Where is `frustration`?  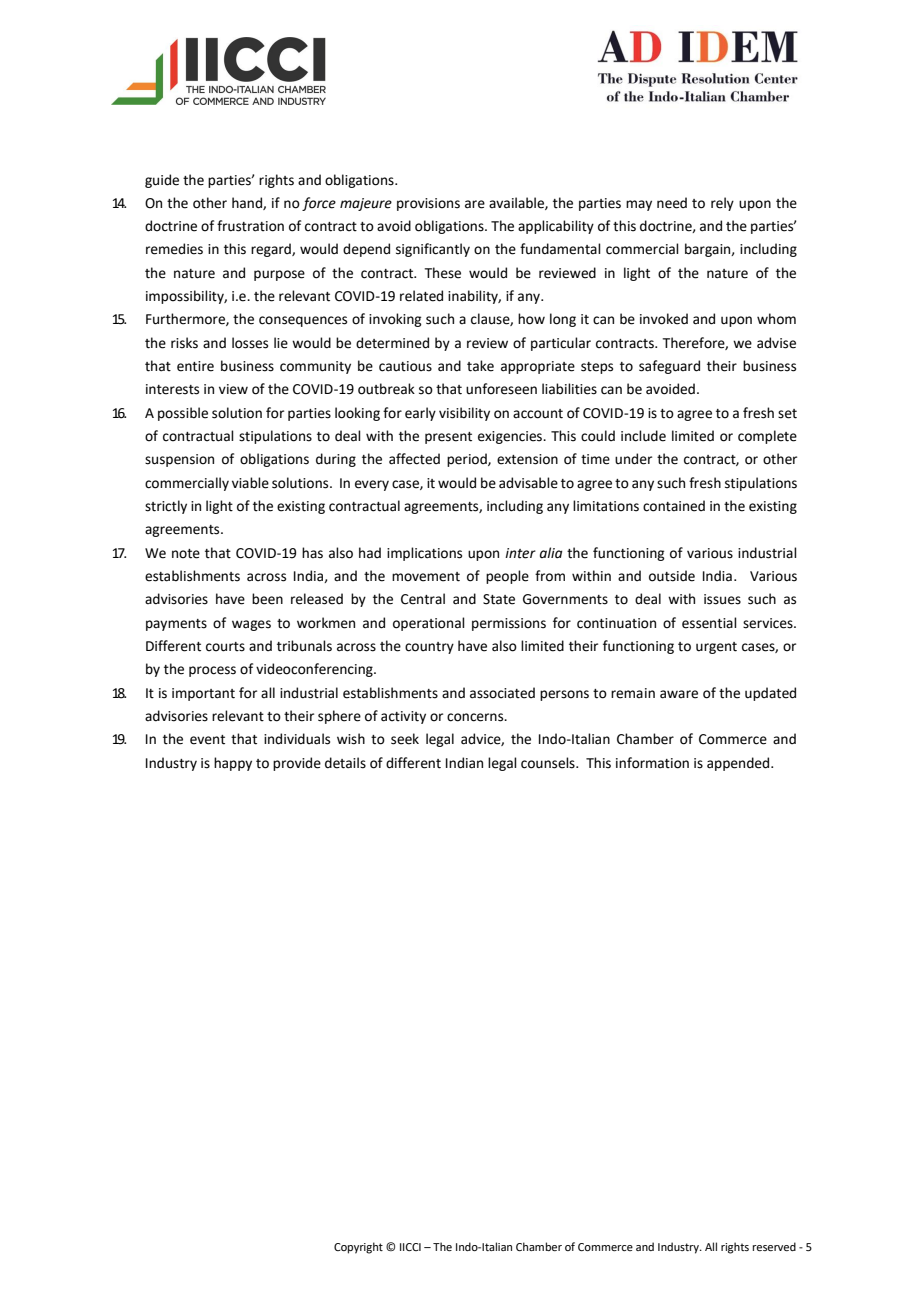 frustration is located at coordinates (250, 226).
